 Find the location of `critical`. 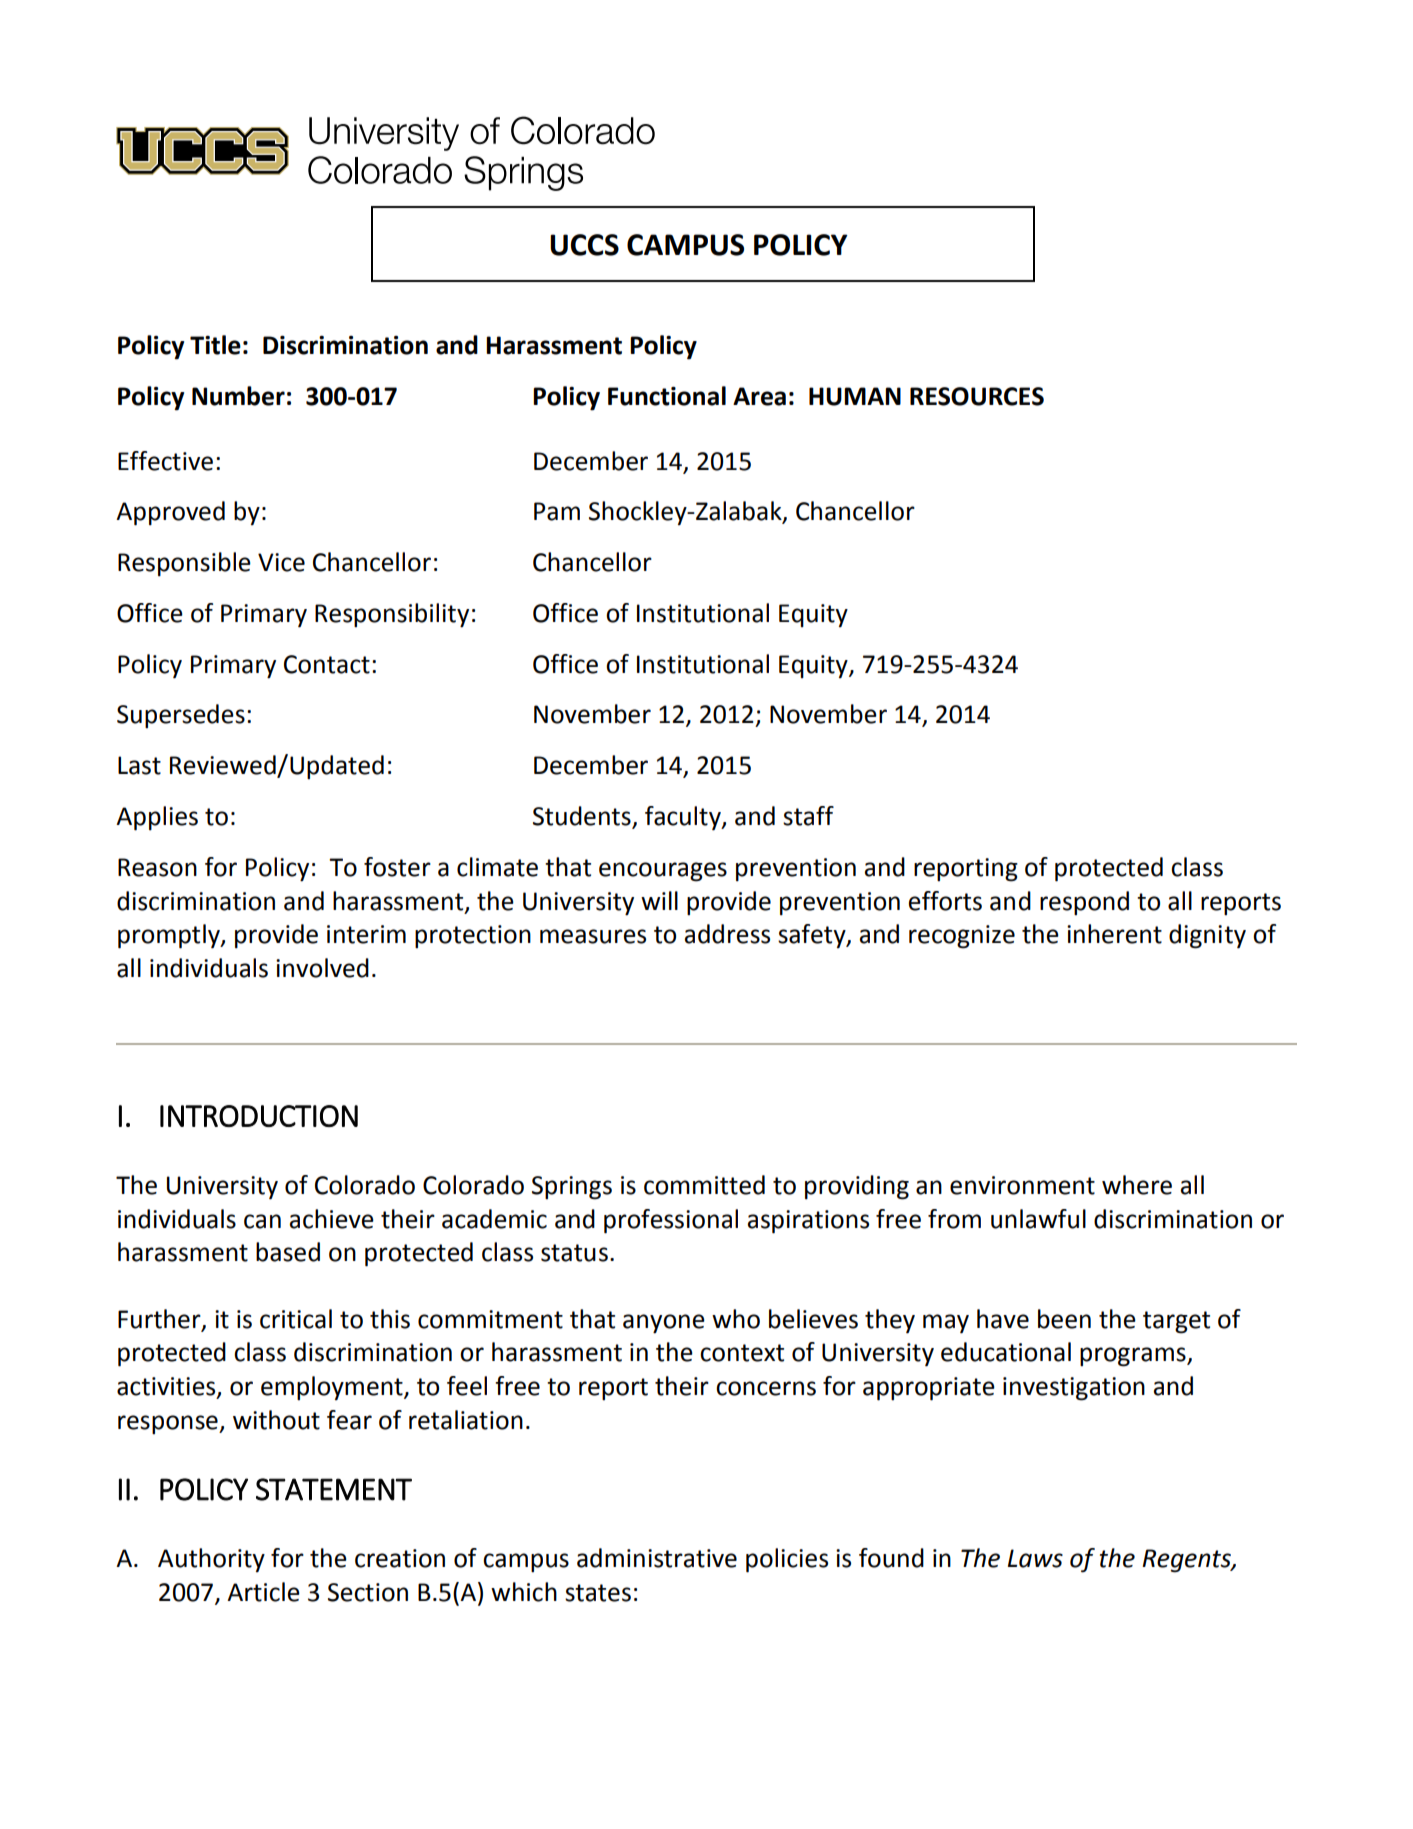

critical is located at coordinates (296, 1319).
